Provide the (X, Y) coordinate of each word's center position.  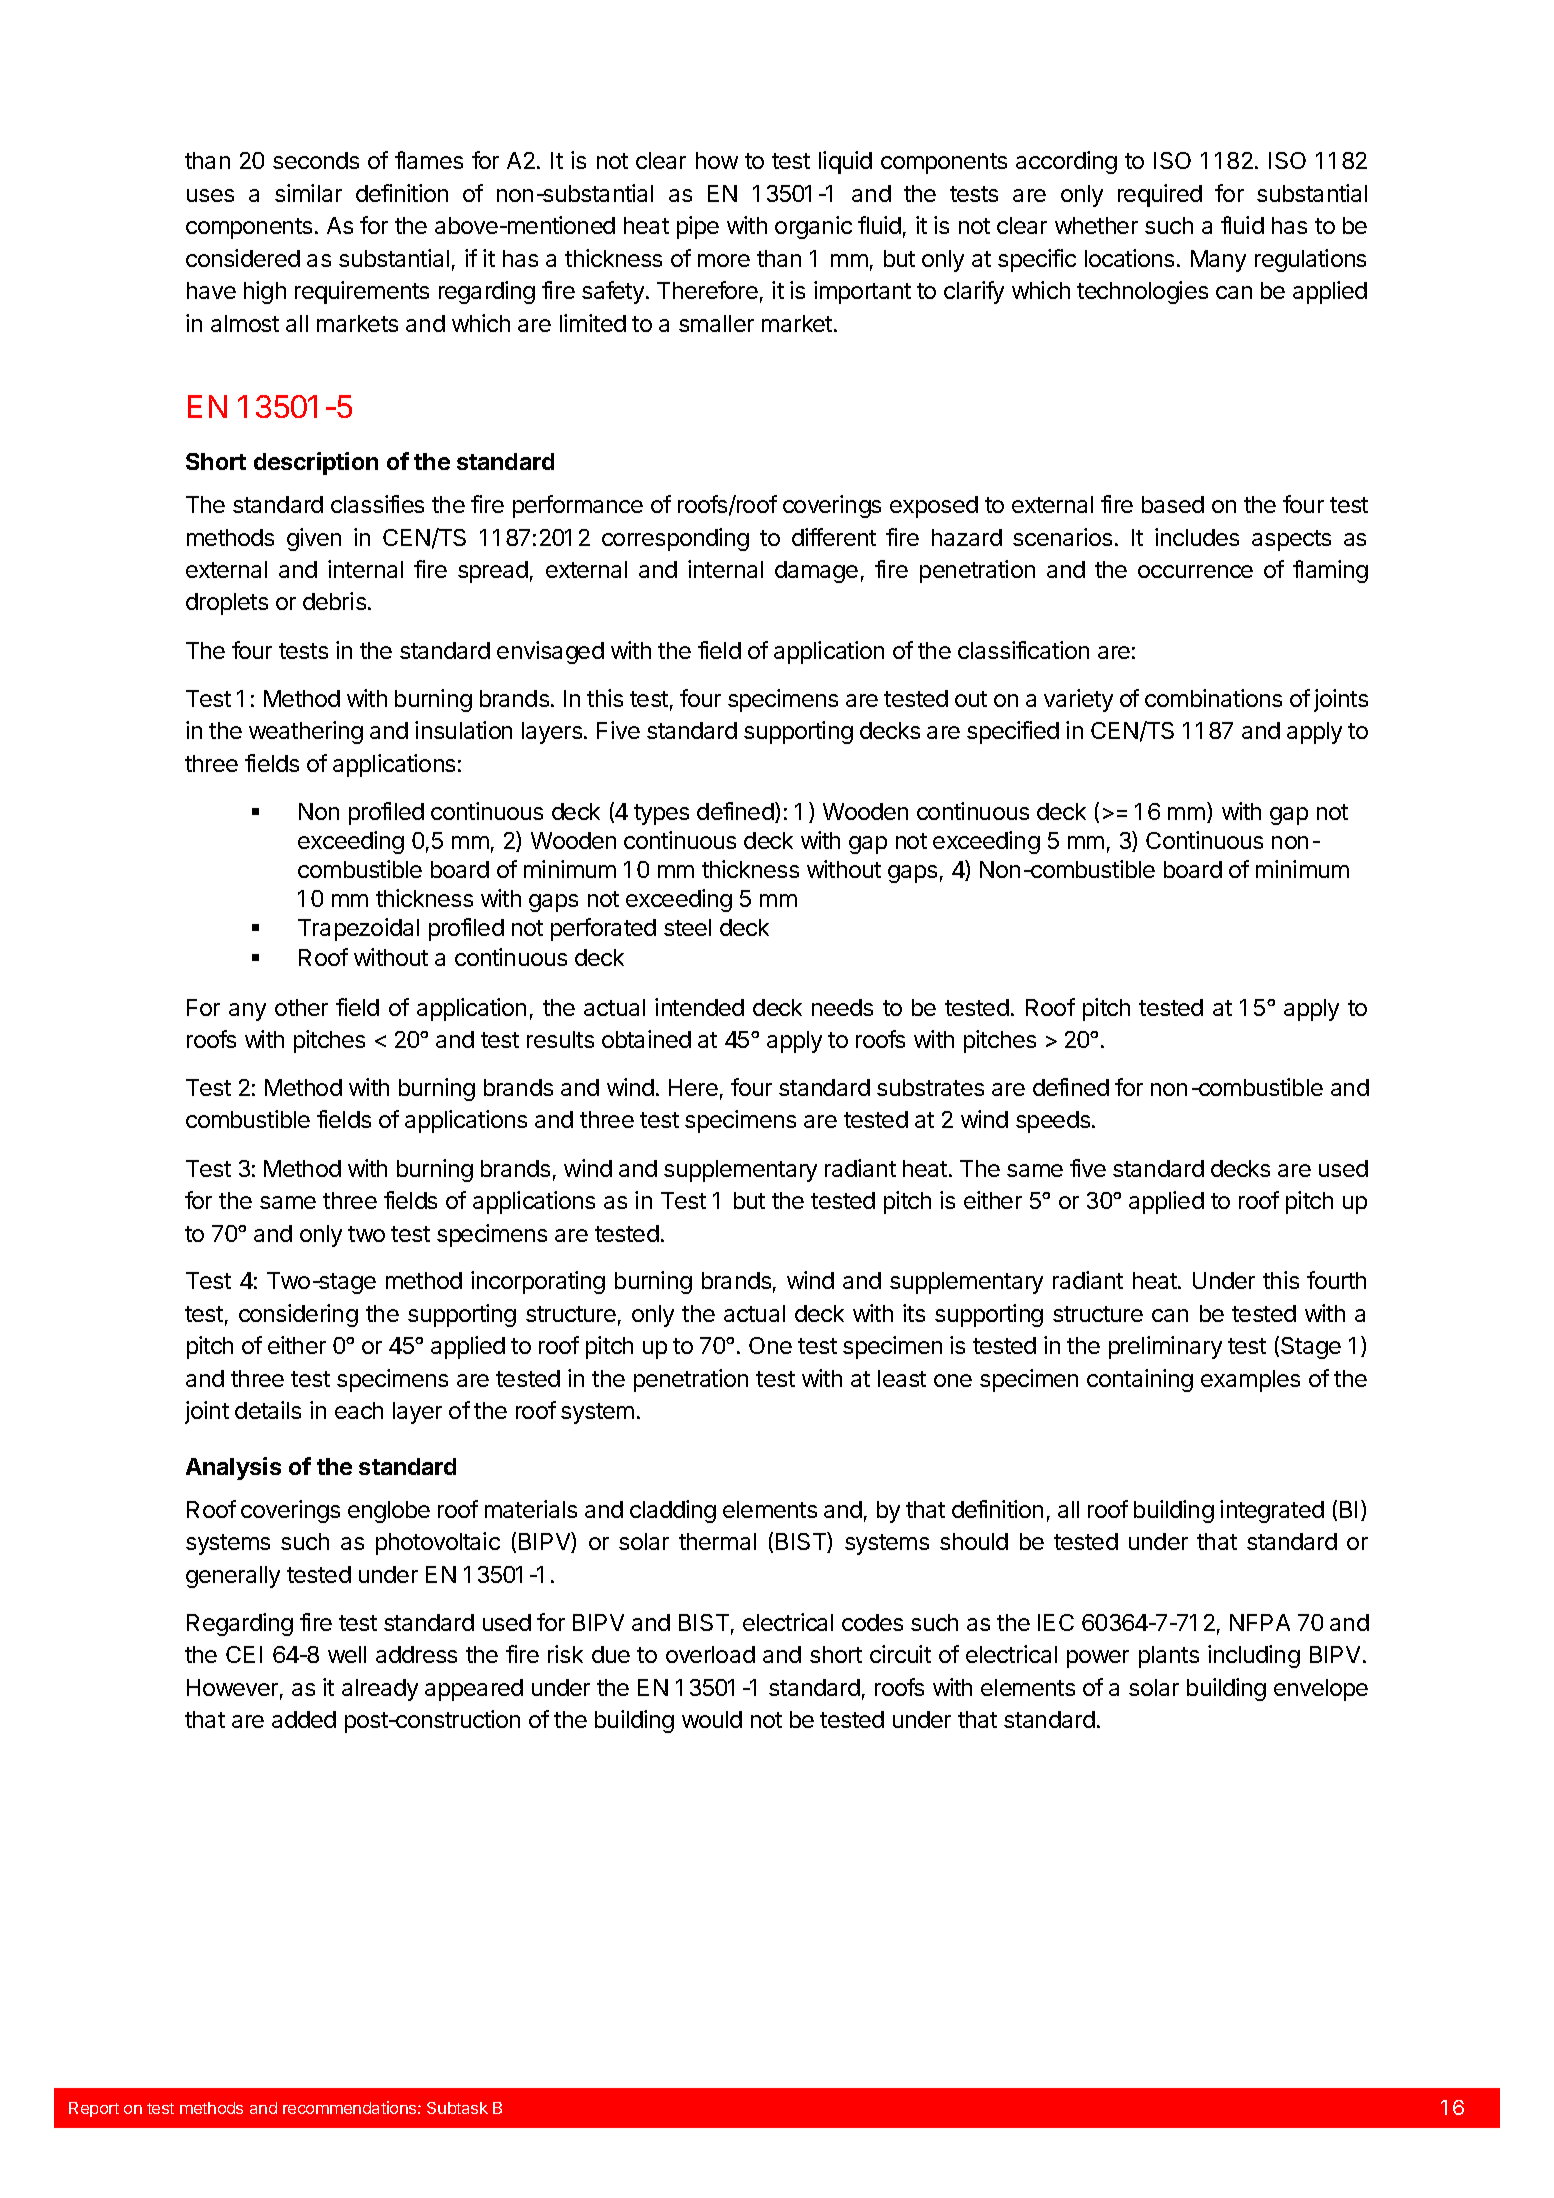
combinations (1213, 698)
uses (210, 195)
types (661, 814)
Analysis (233, 1468)
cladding (673, 1511)
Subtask (457, 2108)
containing (1140, 1380)
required (1160, 195)
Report (94, 2109)
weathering (306, 732)
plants (1169, 1657)
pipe (698, 227)
